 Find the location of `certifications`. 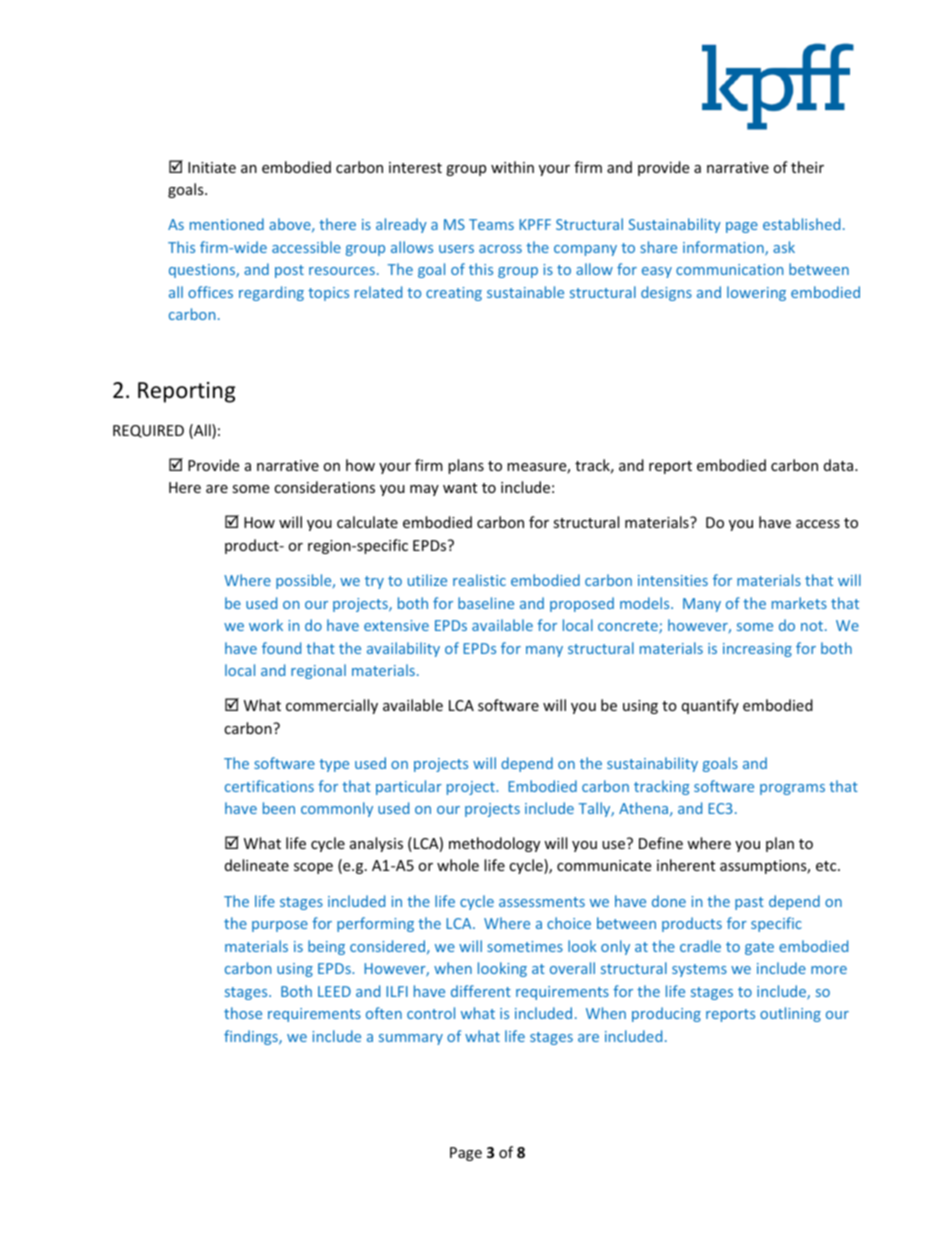

certifications is located at coordinates (269, 786).
